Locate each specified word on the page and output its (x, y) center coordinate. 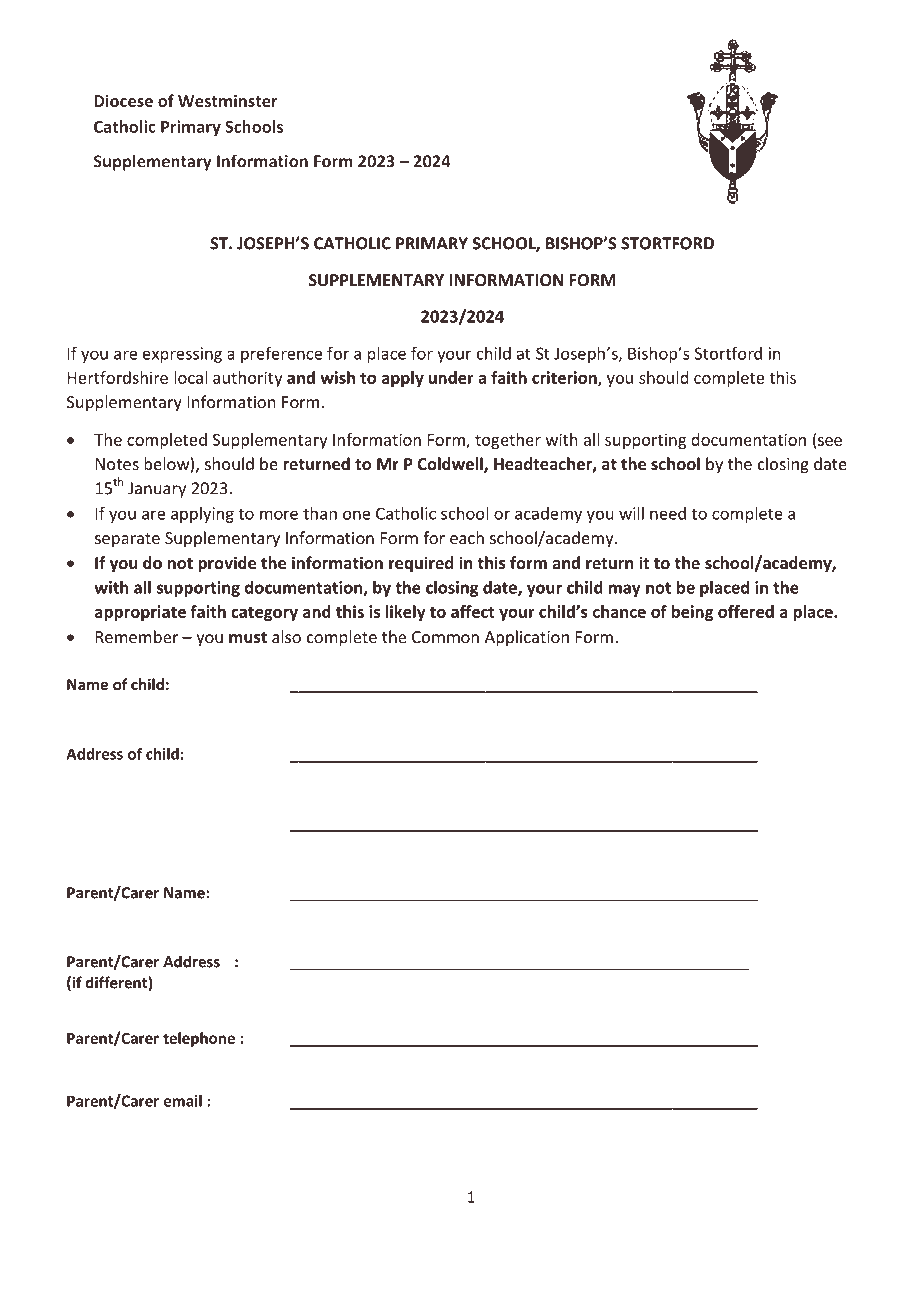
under (451, 377)
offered (746, 611)
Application (527, 638)
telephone (199, 1039)
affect (472, 611)
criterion (565, 378)
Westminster (228, 100)
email (183, 1101)
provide (227, 564)
